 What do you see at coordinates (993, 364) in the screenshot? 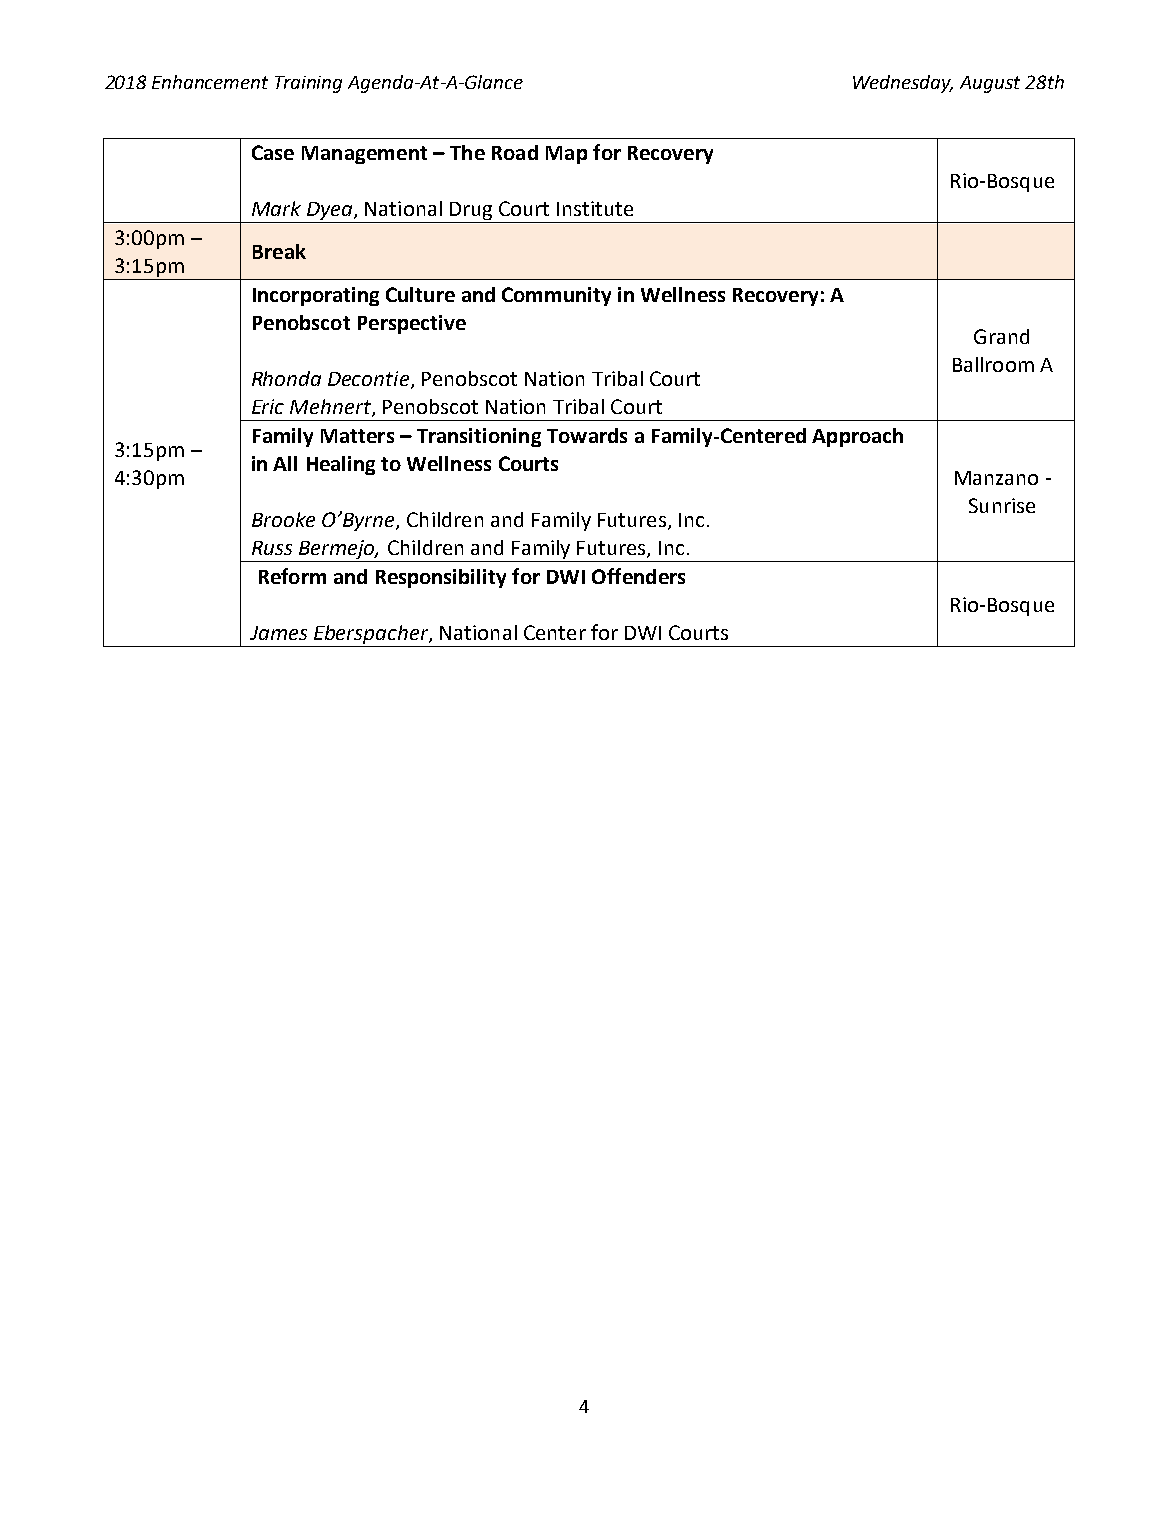
I see `Ballroom` at bounding box center [993, 364].
